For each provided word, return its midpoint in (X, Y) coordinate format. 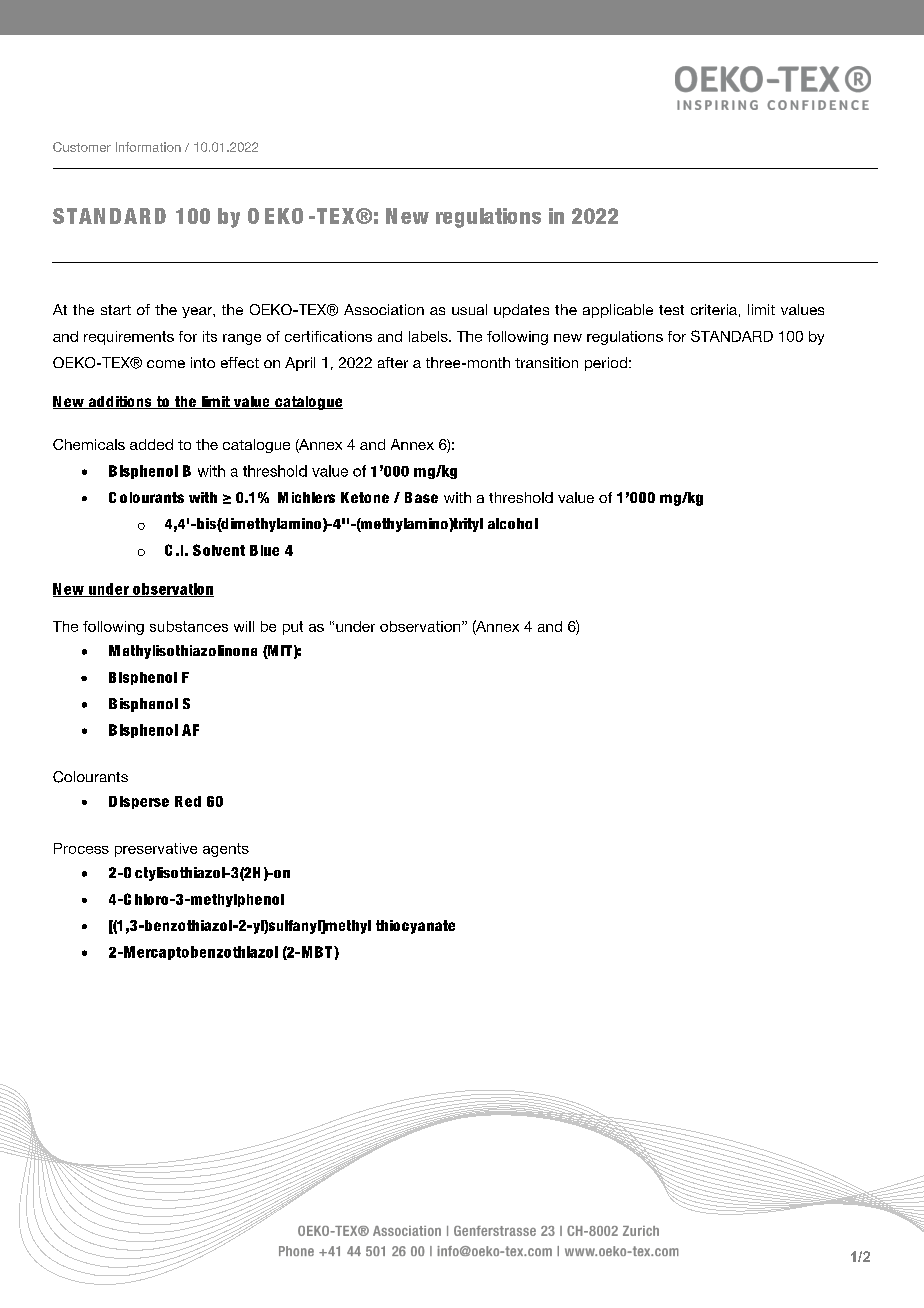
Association (384, 309)
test (671, 310)
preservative (156, 850)
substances (189, 626)
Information (148, 147)
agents (226, 850)
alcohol (513, 523)
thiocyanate (415, 927)
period (606, 364)
